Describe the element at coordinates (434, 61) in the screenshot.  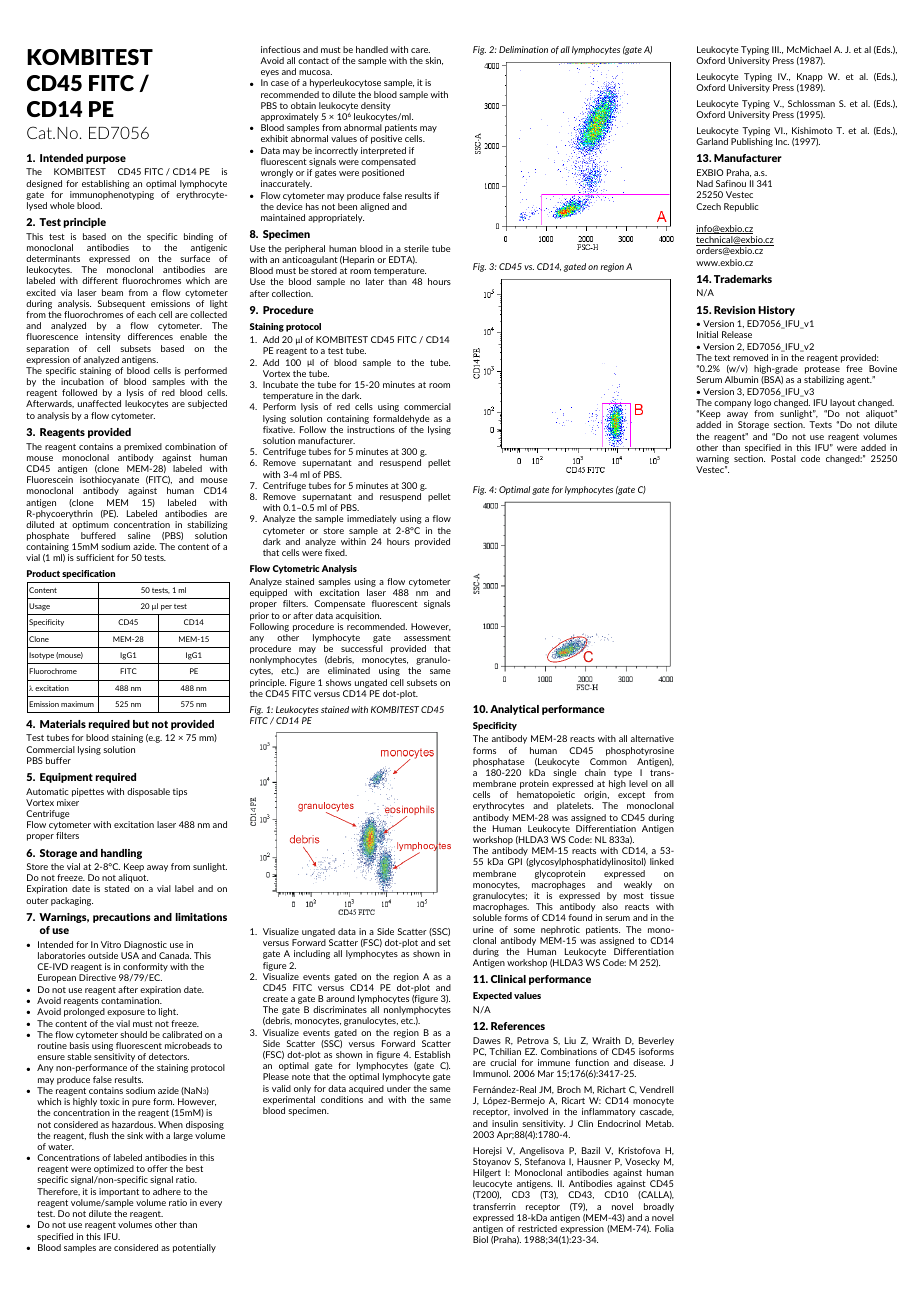
I see `skin` at that location.
